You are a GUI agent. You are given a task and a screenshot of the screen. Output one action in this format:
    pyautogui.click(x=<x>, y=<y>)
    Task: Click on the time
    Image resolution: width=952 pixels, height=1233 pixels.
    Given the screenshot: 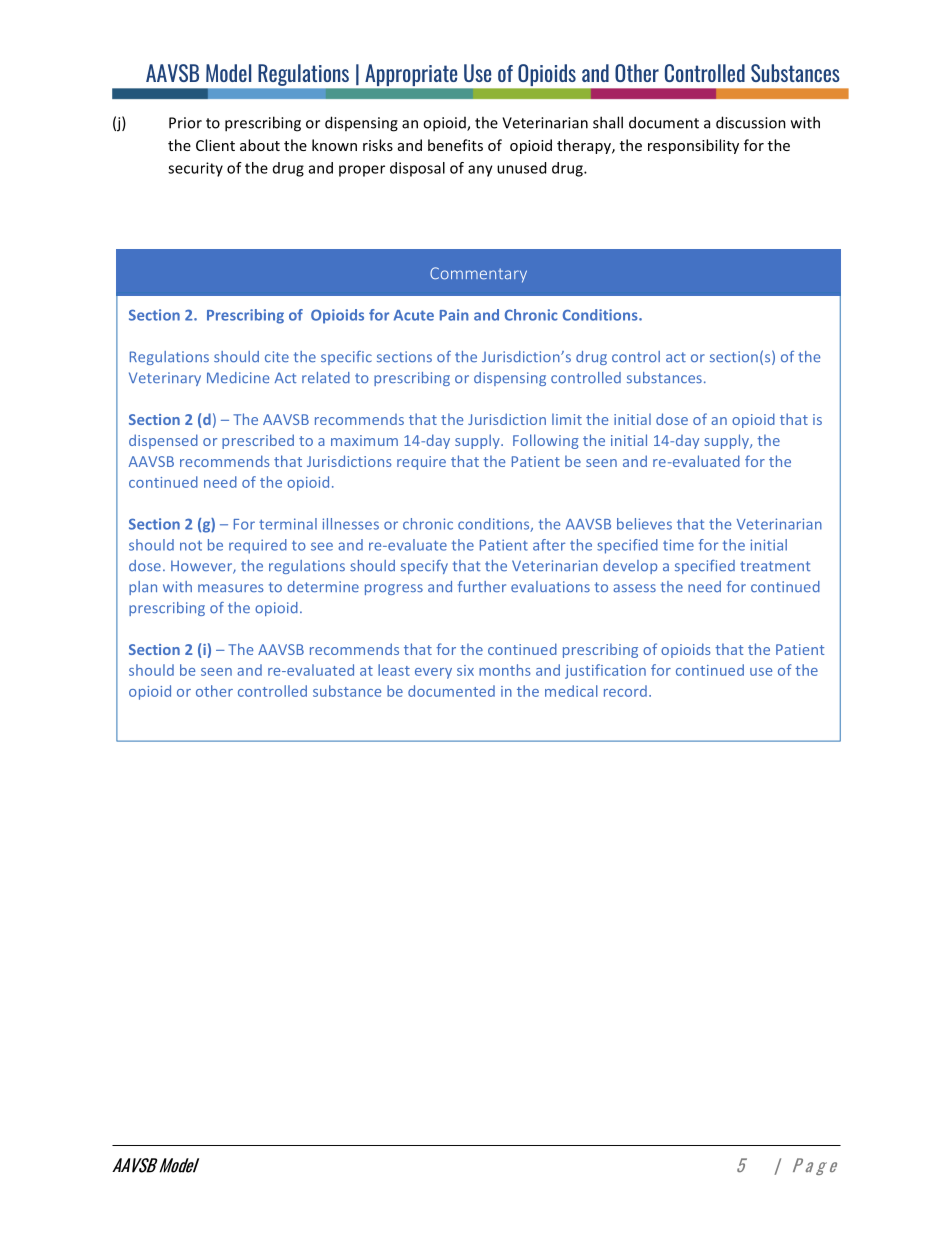 What is the action you would take?
    pyautogui.click(x=678, y=545)
